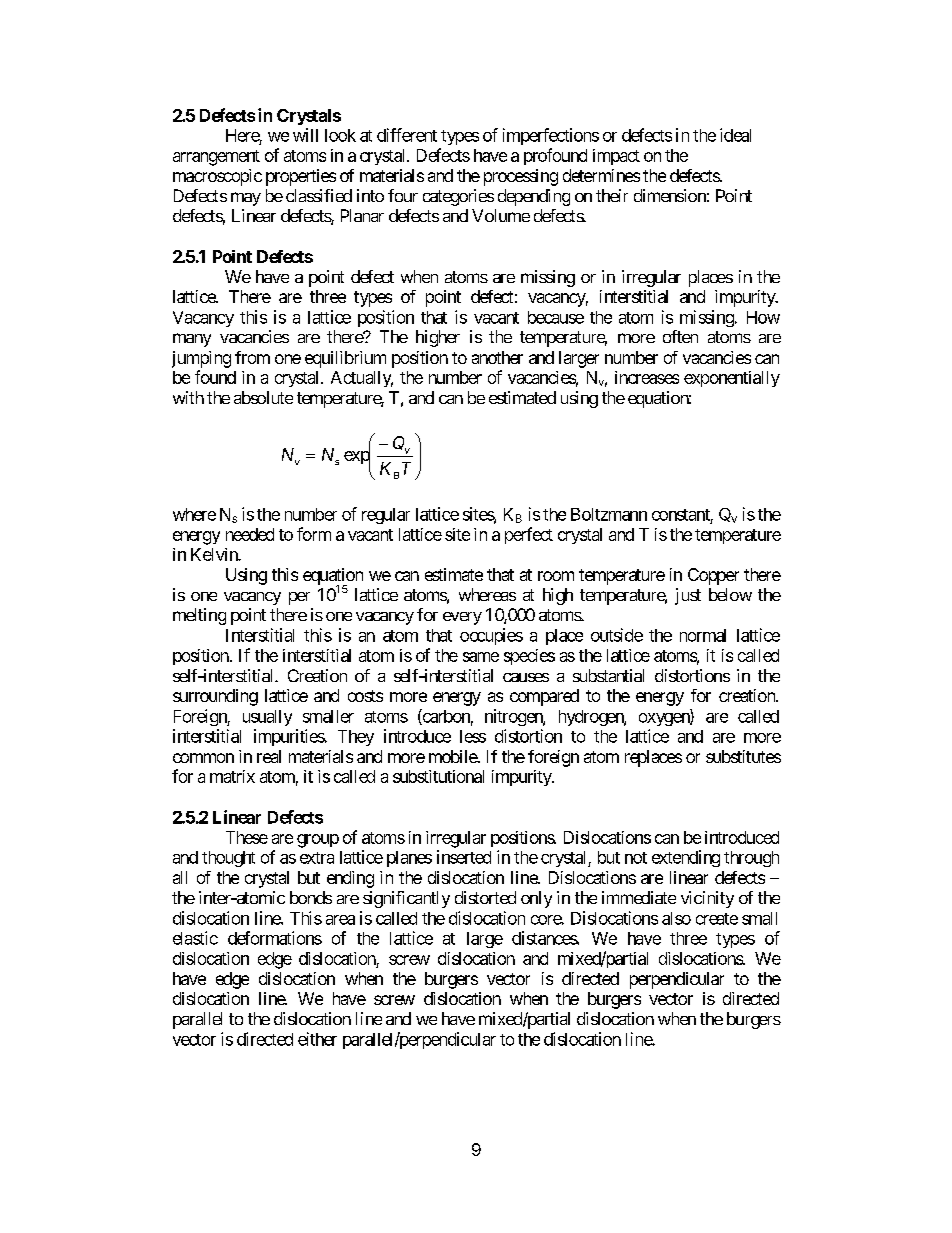 The width and height of the screenshot is (952, 1233). What do you see at coordinates (317, 1039) in the screenshot?
I see `either` at bounding box center [317, 1039].
